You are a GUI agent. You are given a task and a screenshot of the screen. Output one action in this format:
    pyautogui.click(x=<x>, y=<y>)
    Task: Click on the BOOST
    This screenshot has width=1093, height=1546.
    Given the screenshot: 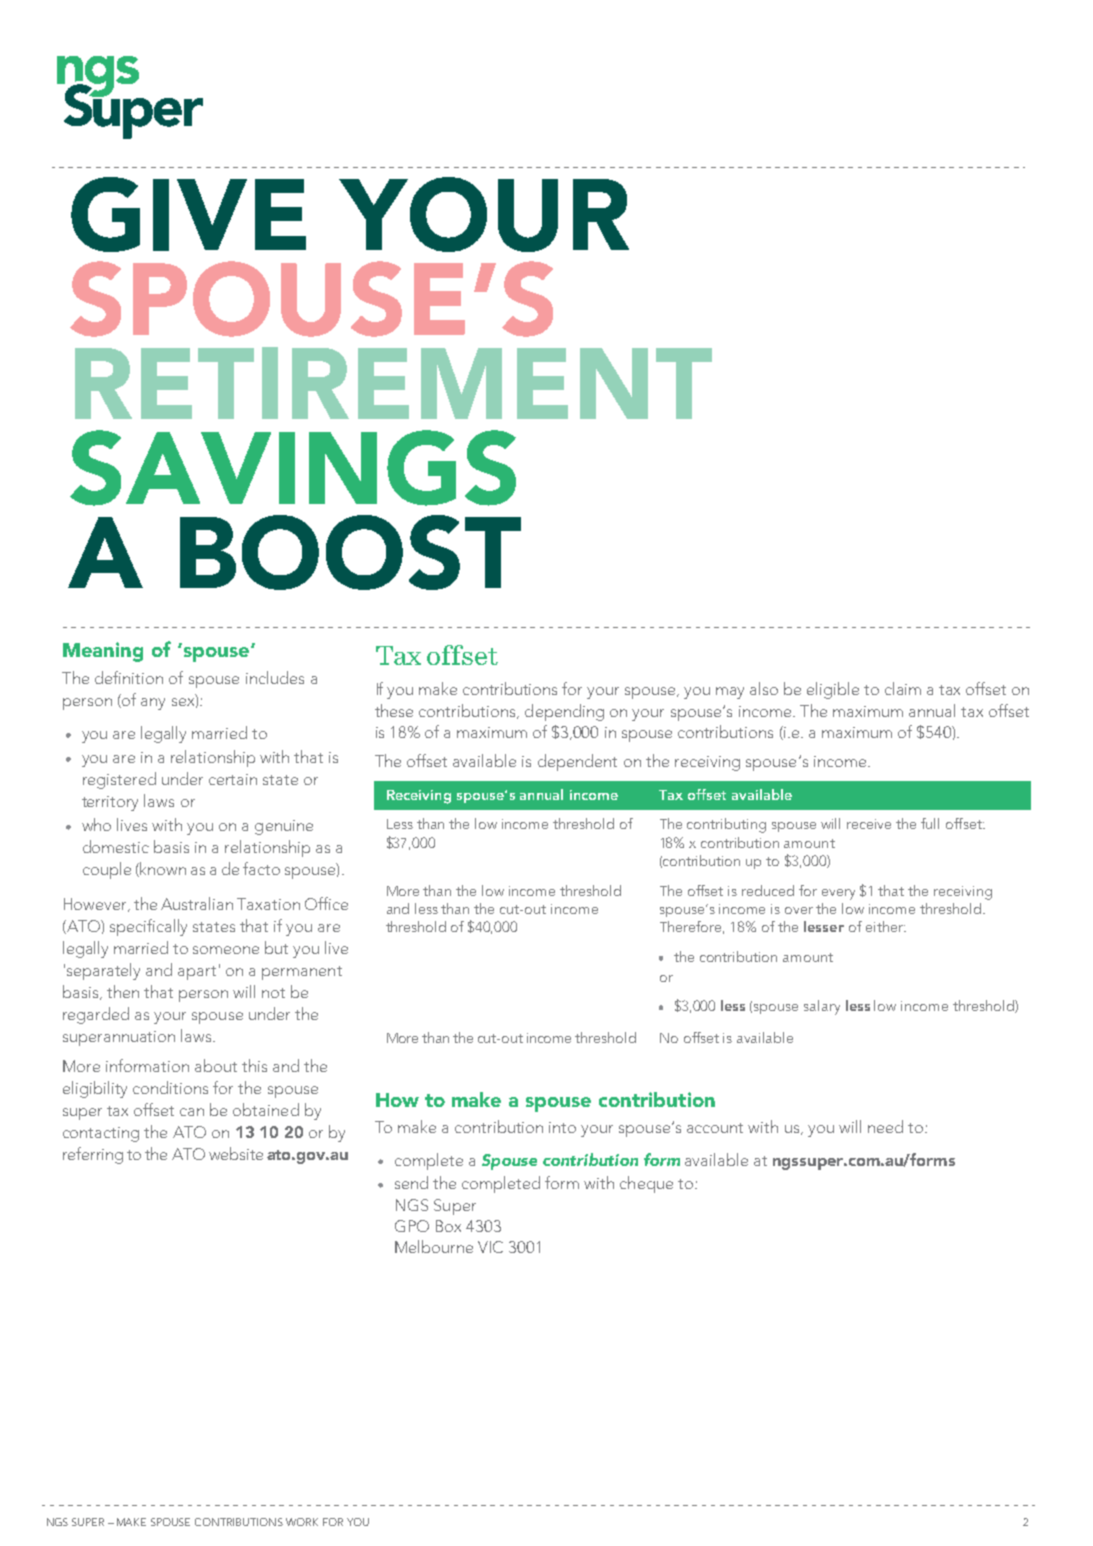 What is the action you would take?
    pyautogui.click(x=350, y=552)
